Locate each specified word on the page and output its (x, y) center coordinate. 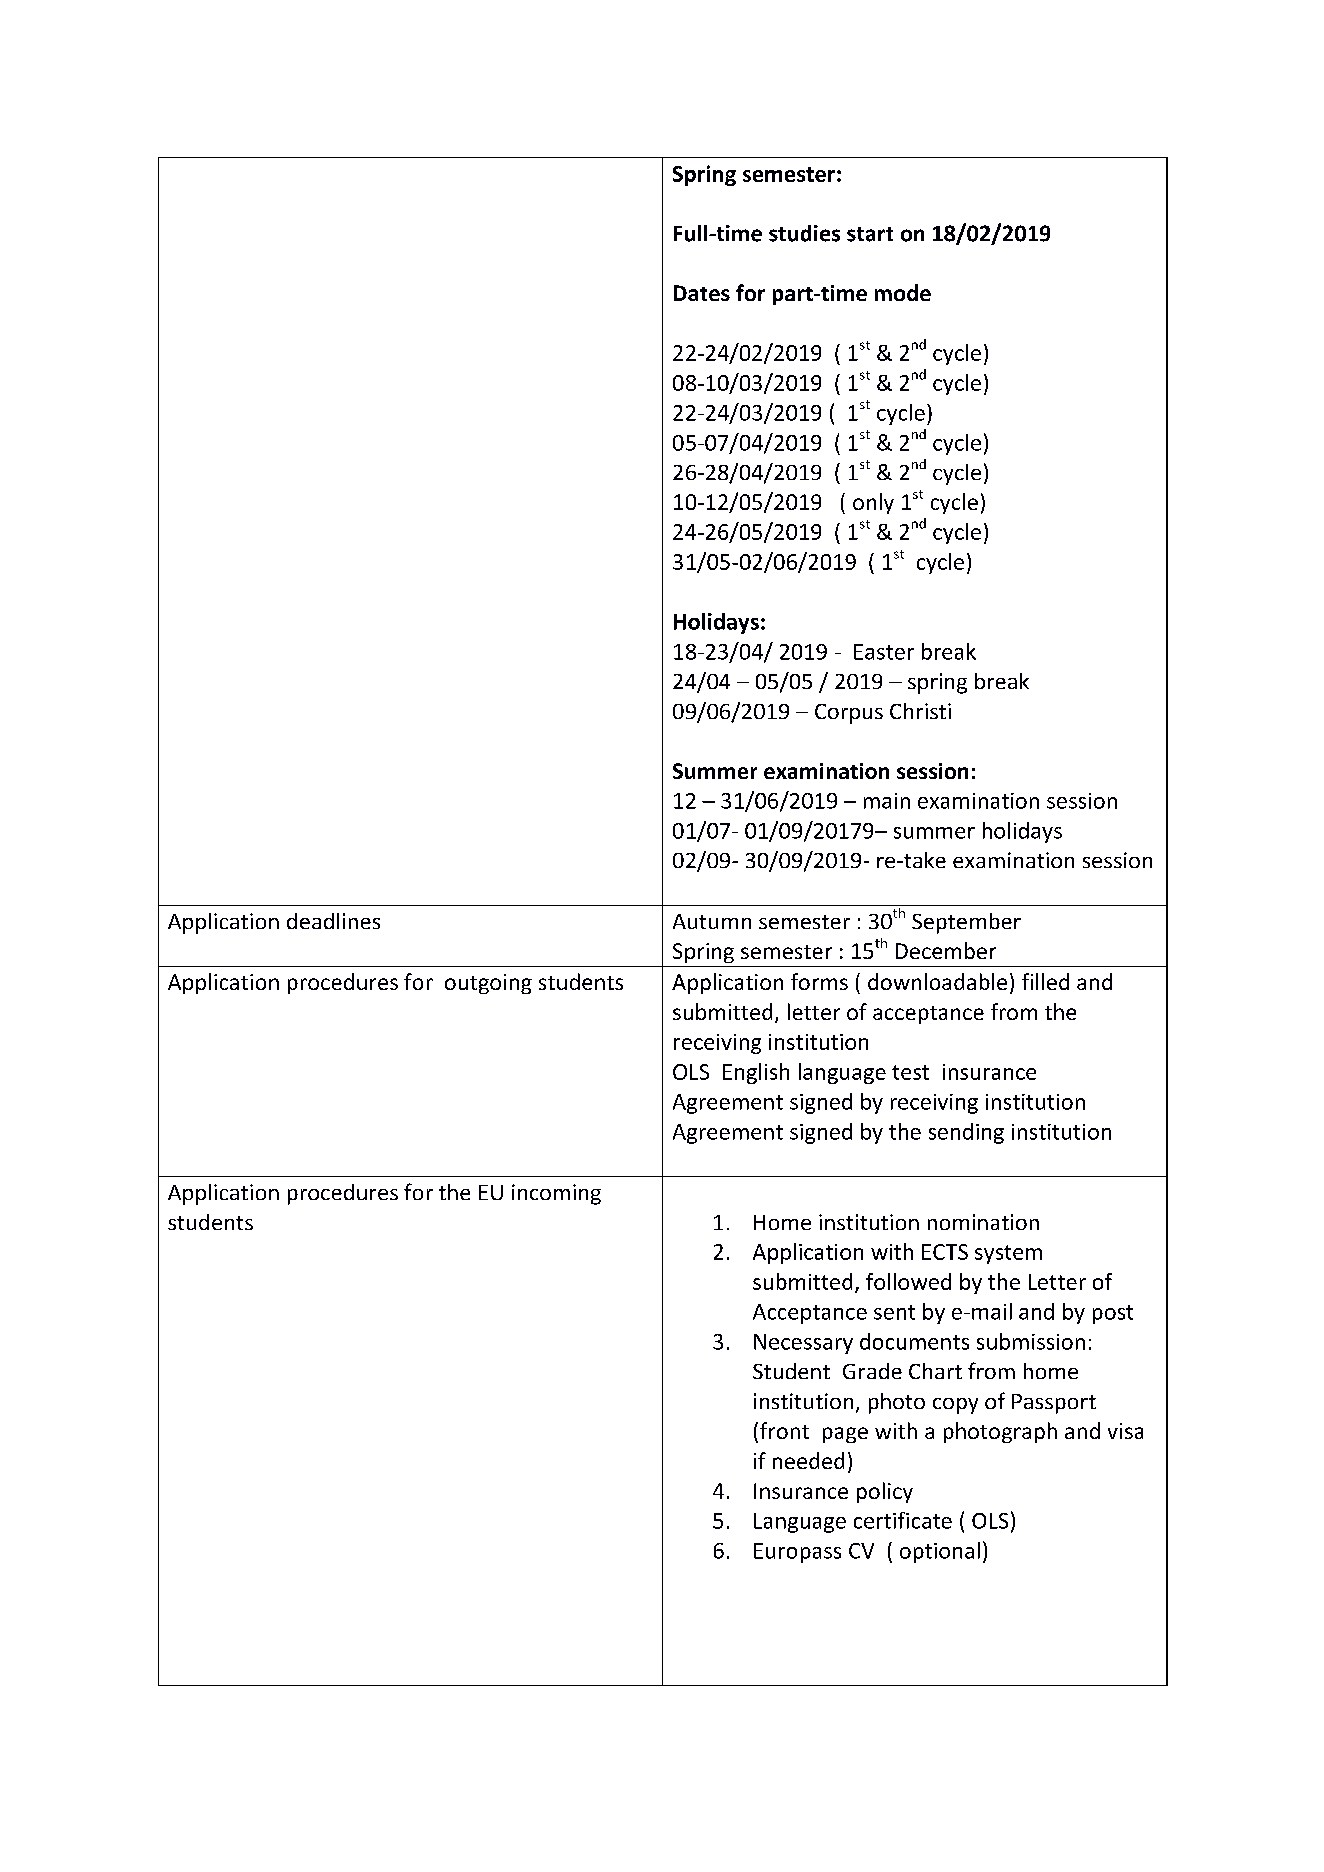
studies (804, 233)
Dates (702, 293)
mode (903, 292)
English (756, 1073)
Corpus (849, 714)
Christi (920, 711)
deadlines (333, 921)
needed (808, 1460)
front (784, 1430)
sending (966, 1133)
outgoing (488, 984)
